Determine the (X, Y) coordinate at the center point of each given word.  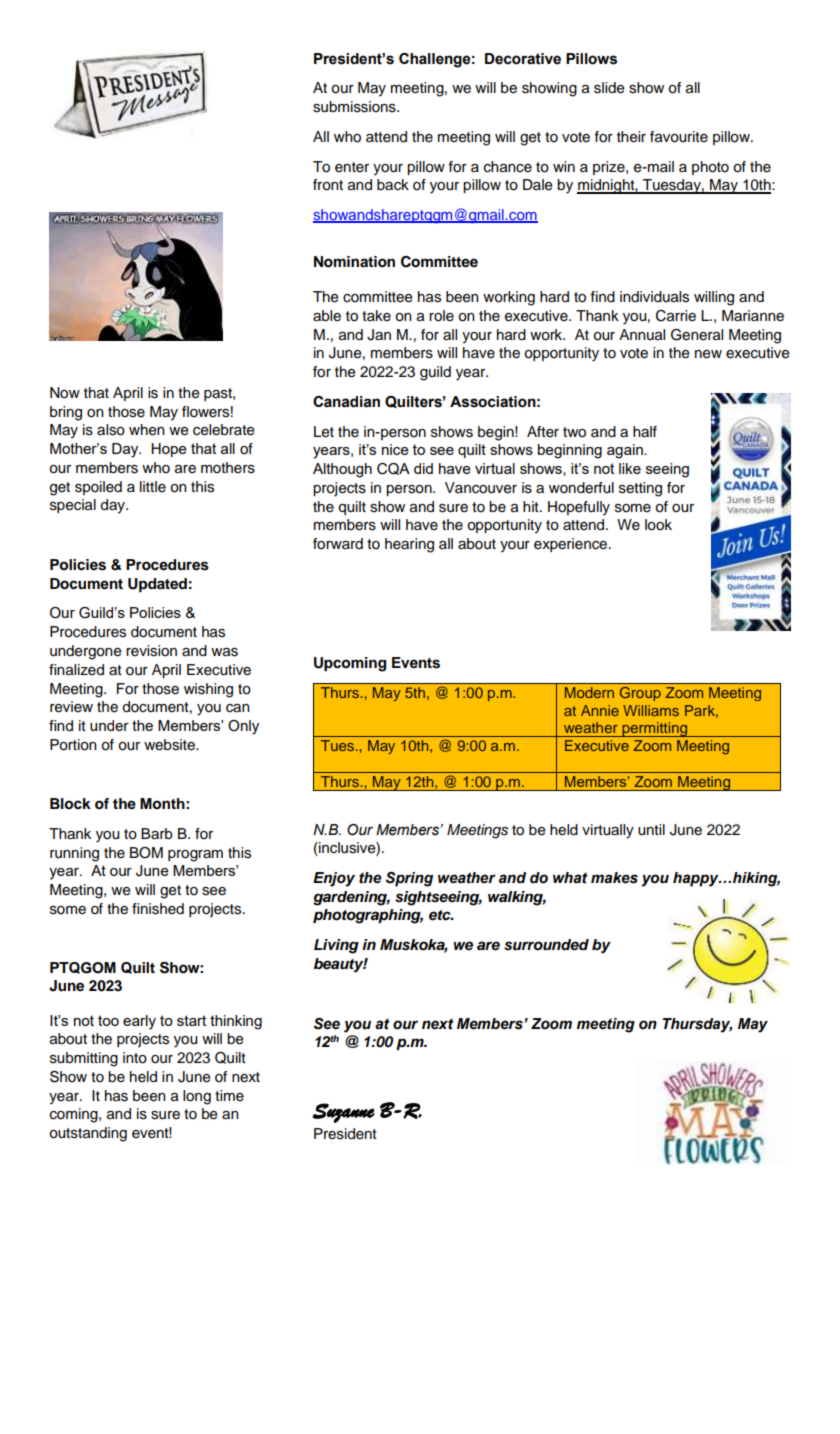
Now (65, 393)
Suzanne (343, 1113)
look (658, 525)
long (197, 1097)
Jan (379, 335)
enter (352, 167)
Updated (157, 585)
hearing (409, 545)
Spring (409, 879)
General (697, 335)
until (651, 830)
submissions (355, 107)
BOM (146, 853)
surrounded (546, 945)
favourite (679, 137)
